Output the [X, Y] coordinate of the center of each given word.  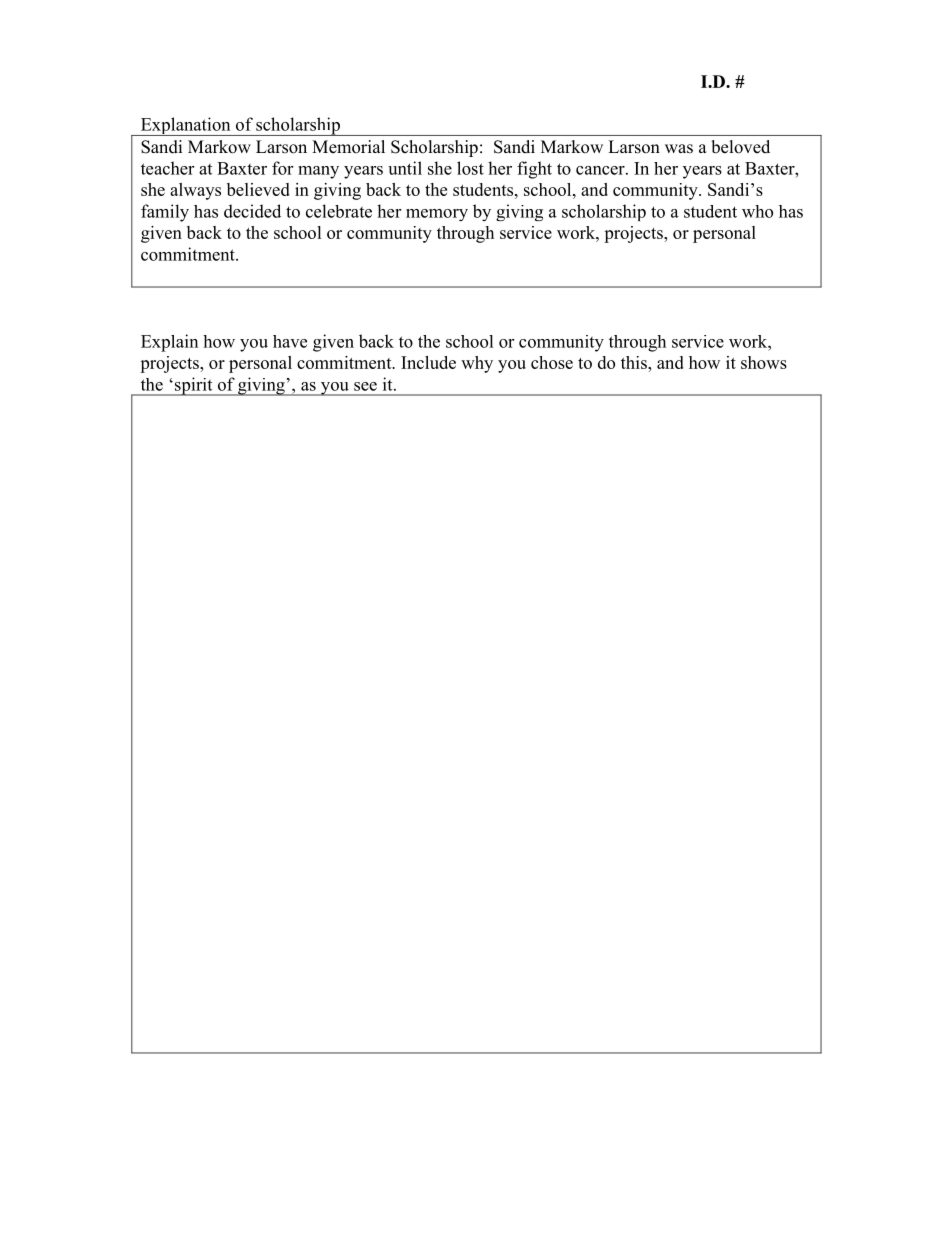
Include [428, 362]
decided [252, 211]
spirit [194, 386]
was [679, 149]
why [477, 364]
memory [437, 215]
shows [764, 362]
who [757, 211]
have [290, 341]
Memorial [348, 147]
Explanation [185, 126]
